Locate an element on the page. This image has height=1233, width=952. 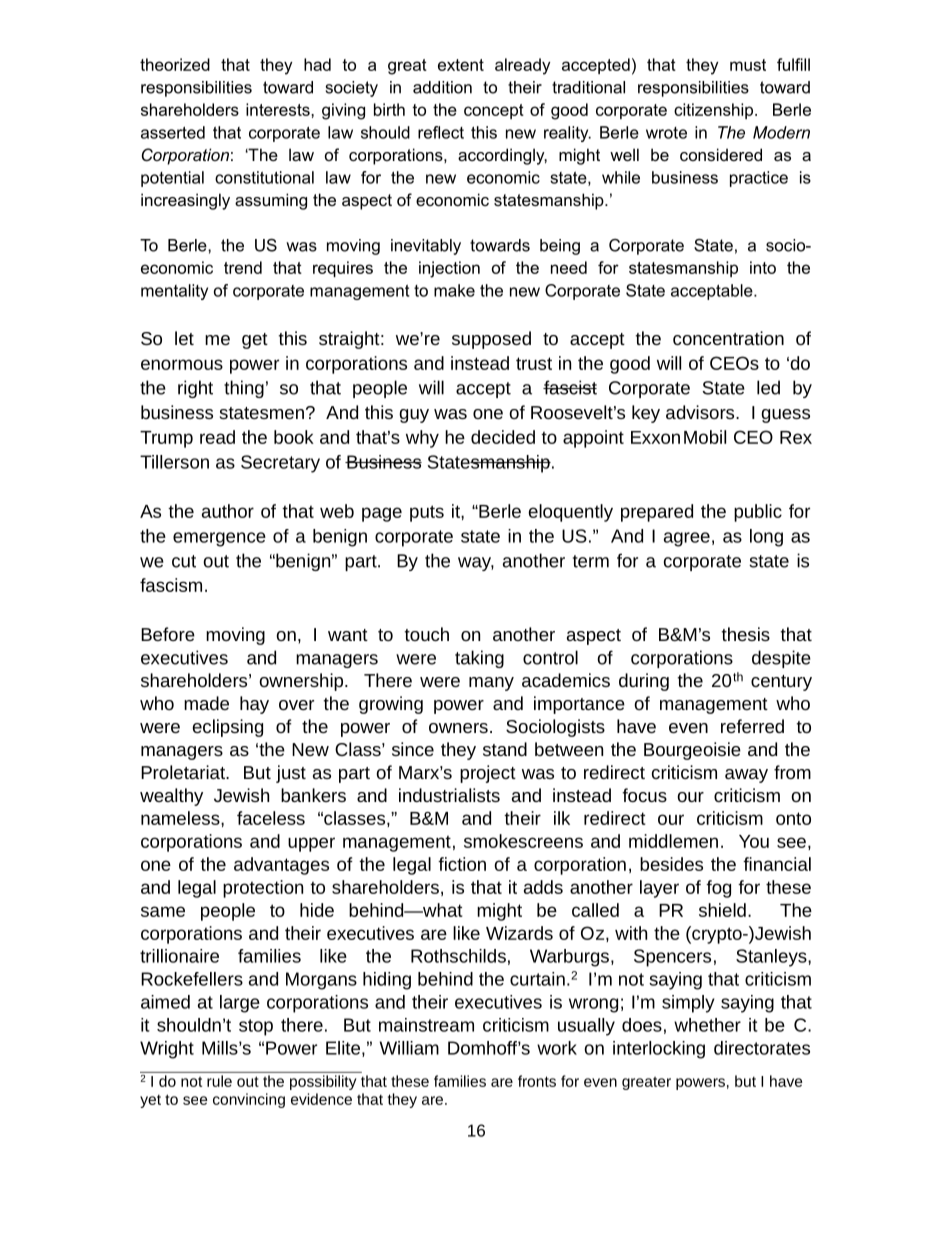
concentration is located at coordinates (728, 338).
